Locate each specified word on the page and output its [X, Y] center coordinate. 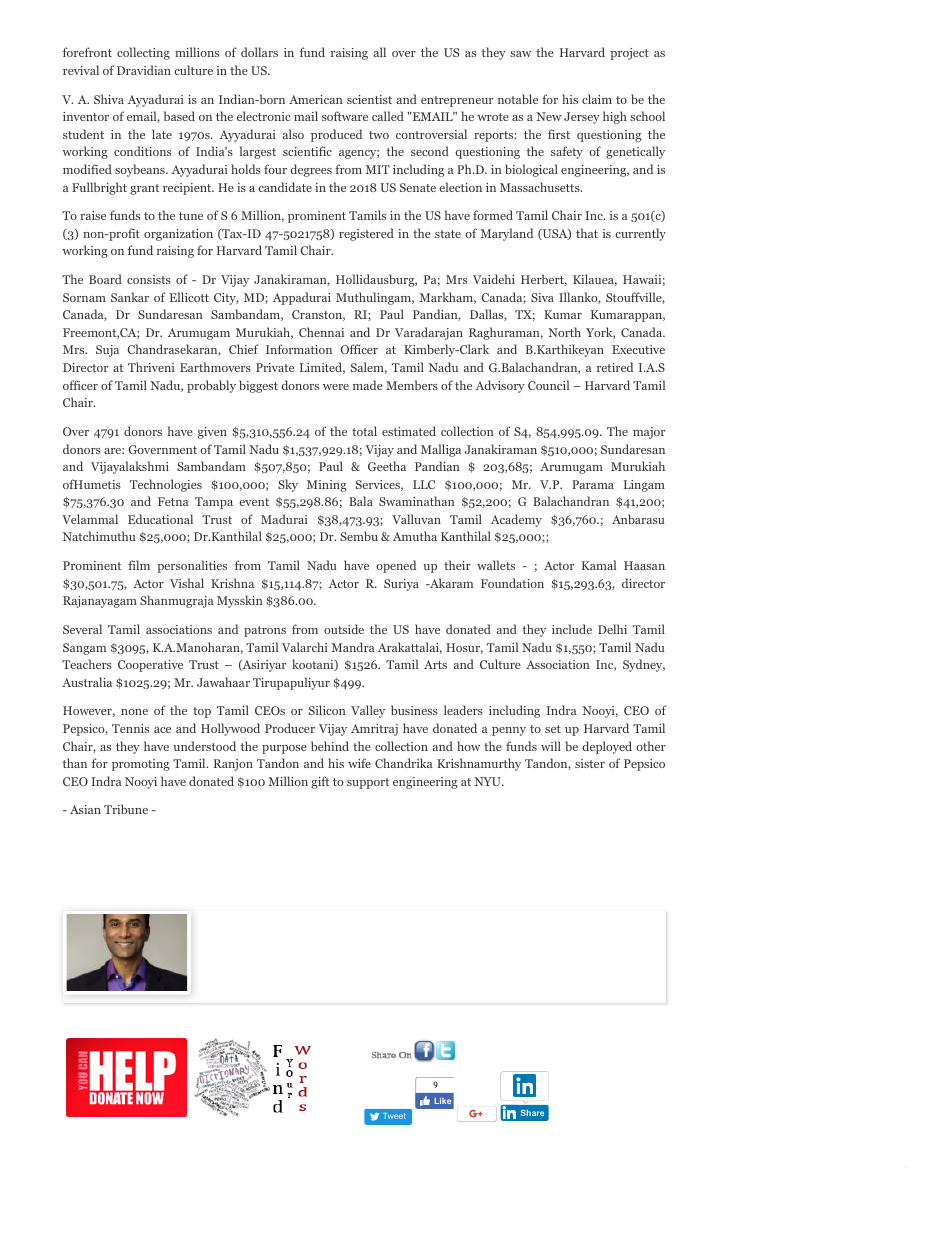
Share [532, 1113]
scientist [369, 99]
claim [597, 99]
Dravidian [144, 70]
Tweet [394, 1116]
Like [443, 1101]
